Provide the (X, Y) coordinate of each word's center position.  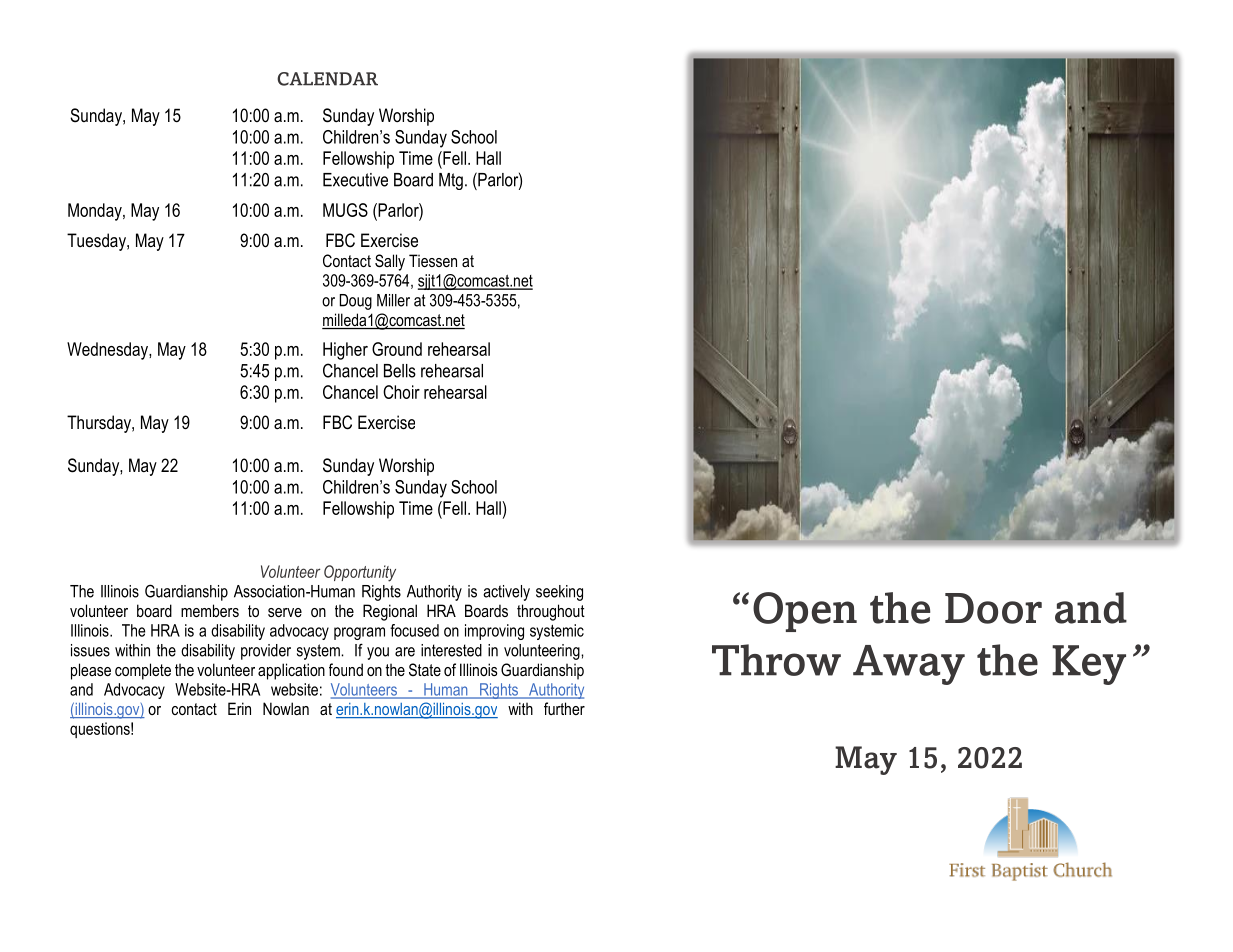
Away (909, 665)
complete (143, 671)
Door (993, 608)
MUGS (345, 210)
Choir (401, 392)
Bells (400, 371)
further (564, 708)
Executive (355, 180)
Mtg (451, 181)
